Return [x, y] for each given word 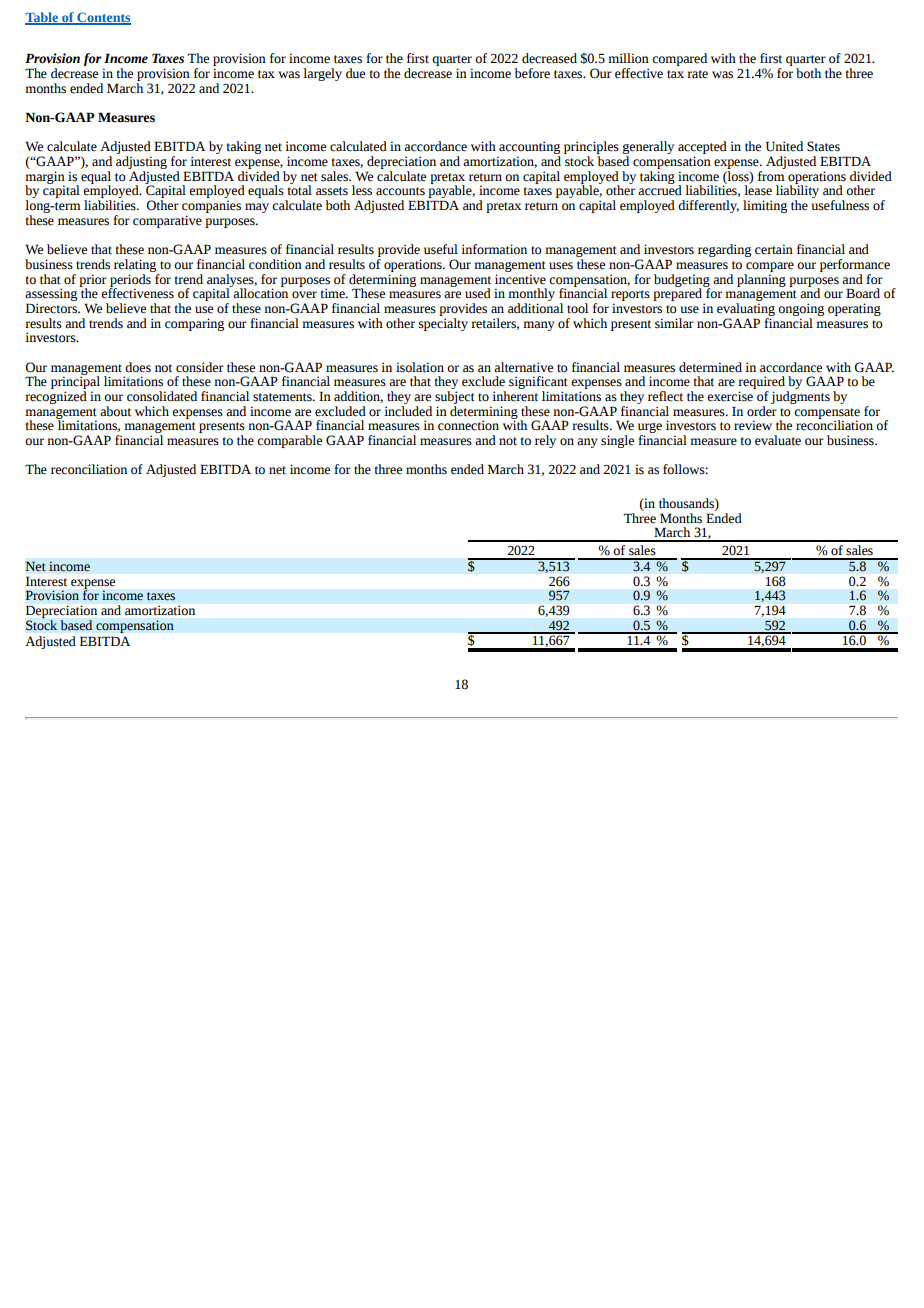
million [628, 58]
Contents [103, 18]
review [753, 425]
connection [468, 425]
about [115, 411]
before [532, 73]
